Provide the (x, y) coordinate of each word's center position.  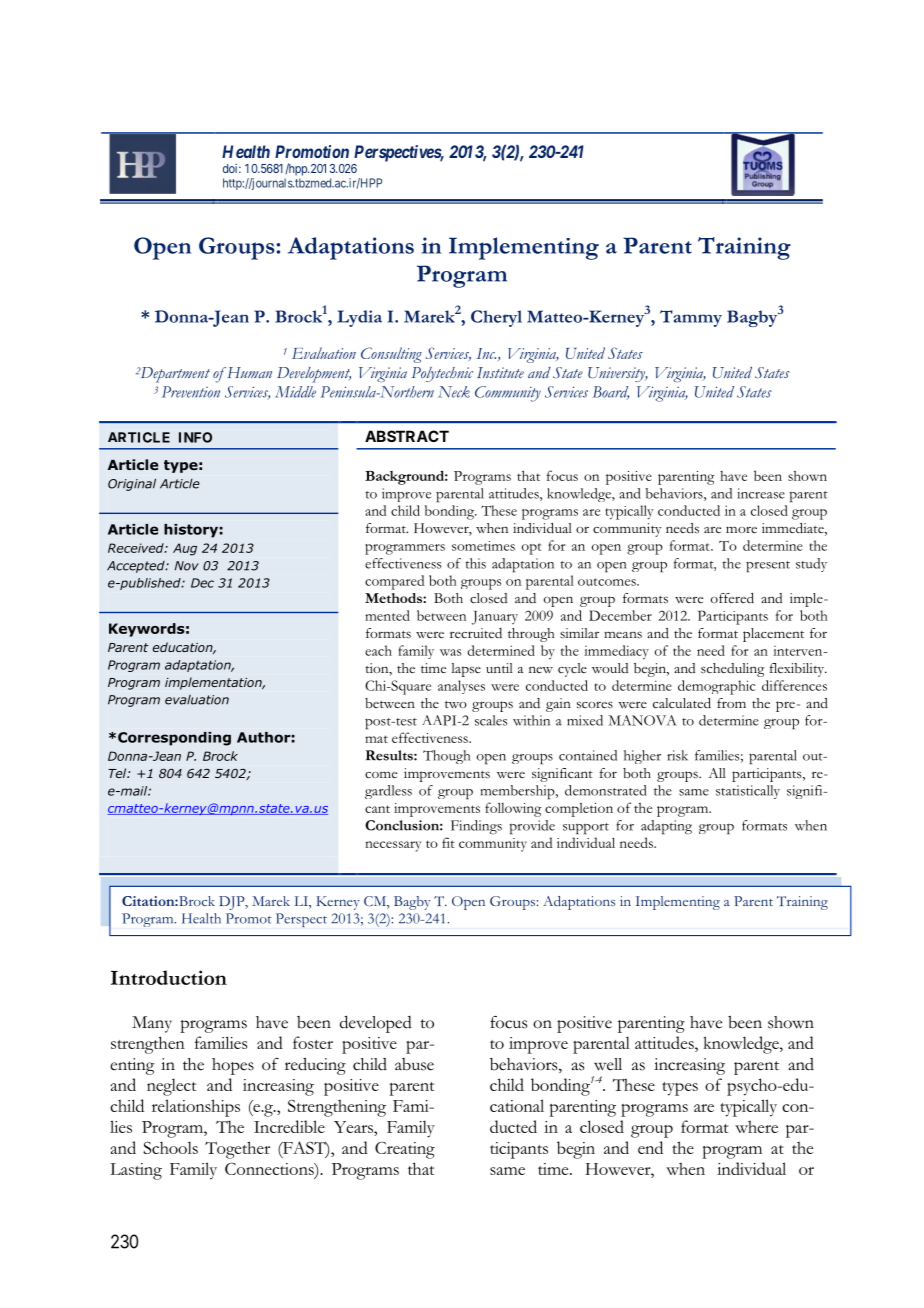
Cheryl (496, 318)
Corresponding (174, 739)
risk (677, 755)
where (756, 1126)
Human (248, 372)
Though (446, 757)
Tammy (691, 318)
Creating (405, 1150)
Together (237, 1150)
